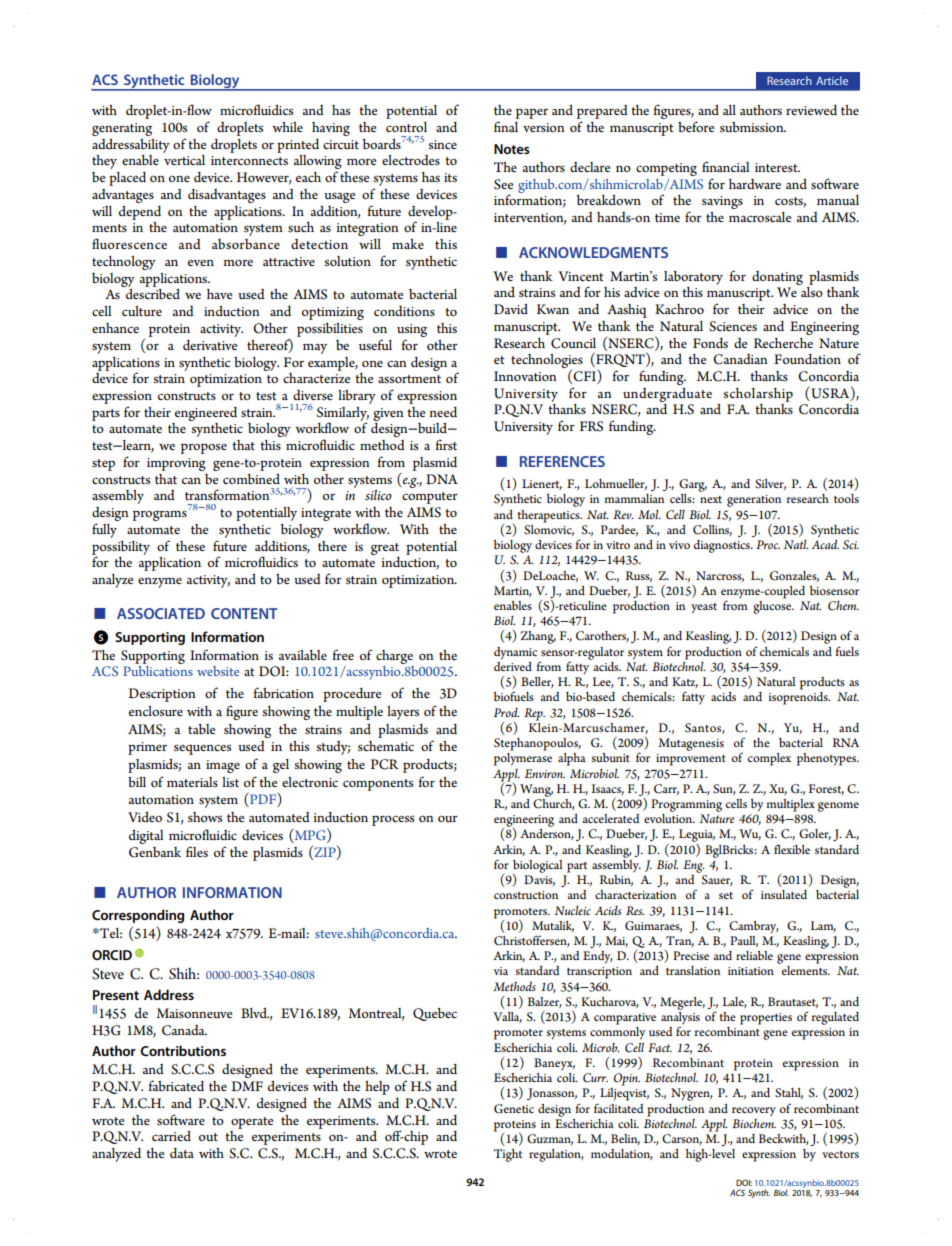 Image resolution: width=952 pixels, height=1246 pixels. What do you see at coordinates (210, 345) in the screenshot?
I see `derivative` at bounding box center [210, 345].
